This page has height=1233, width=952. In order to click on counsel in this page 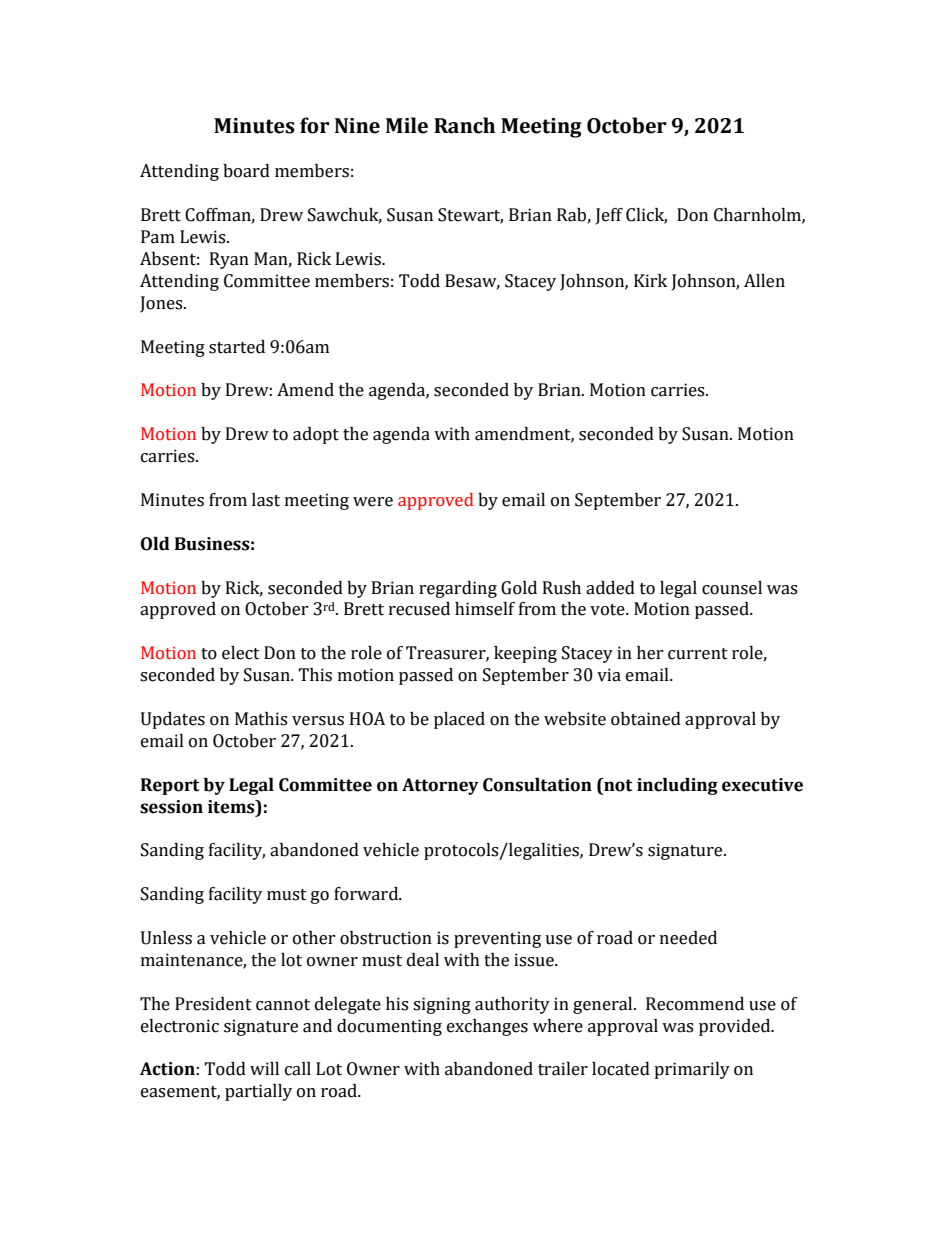, I will do `click(732, 588)`.
